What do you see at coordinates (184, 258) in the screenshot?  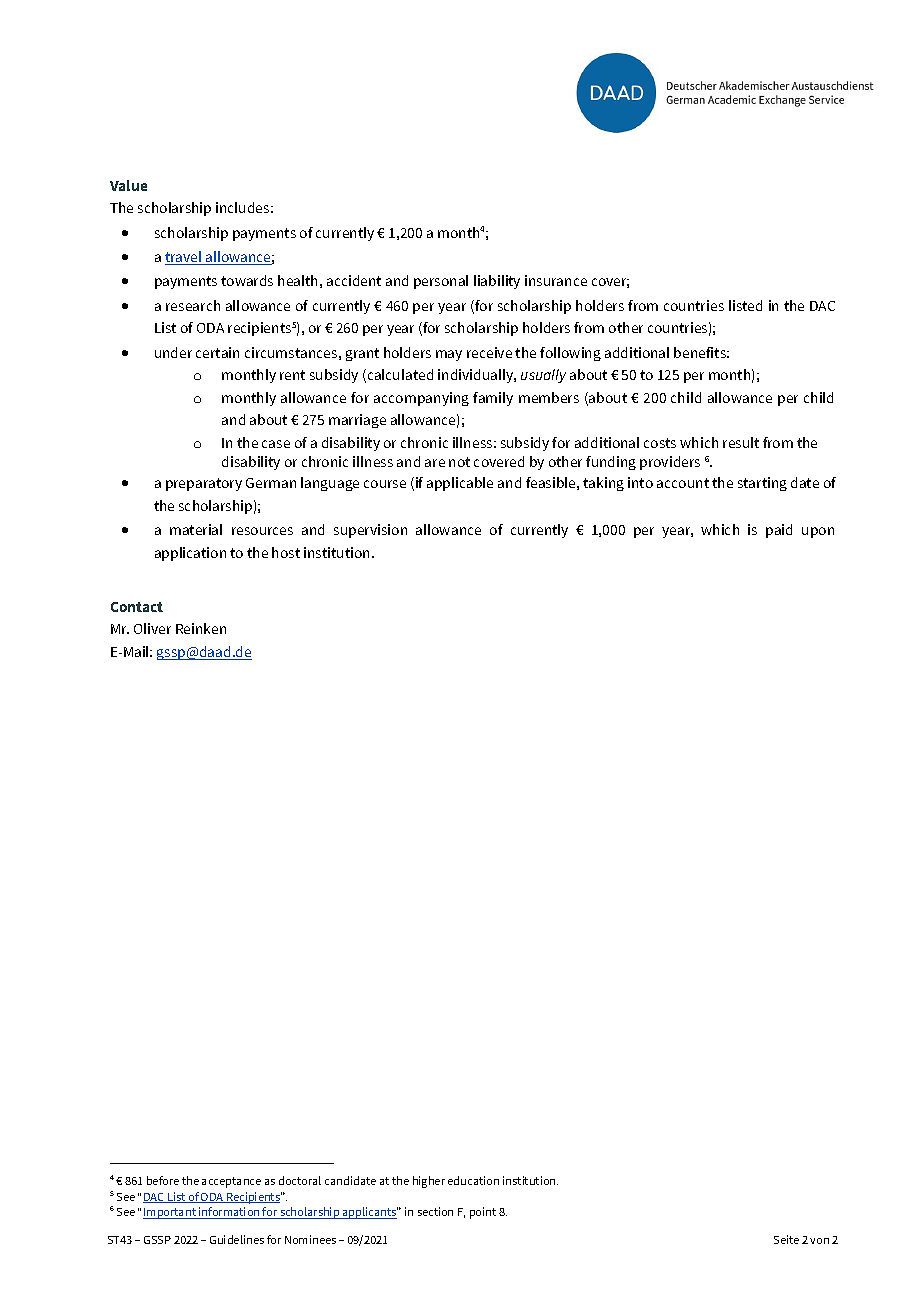 I see `travel` at bounding box center [184, 258].
